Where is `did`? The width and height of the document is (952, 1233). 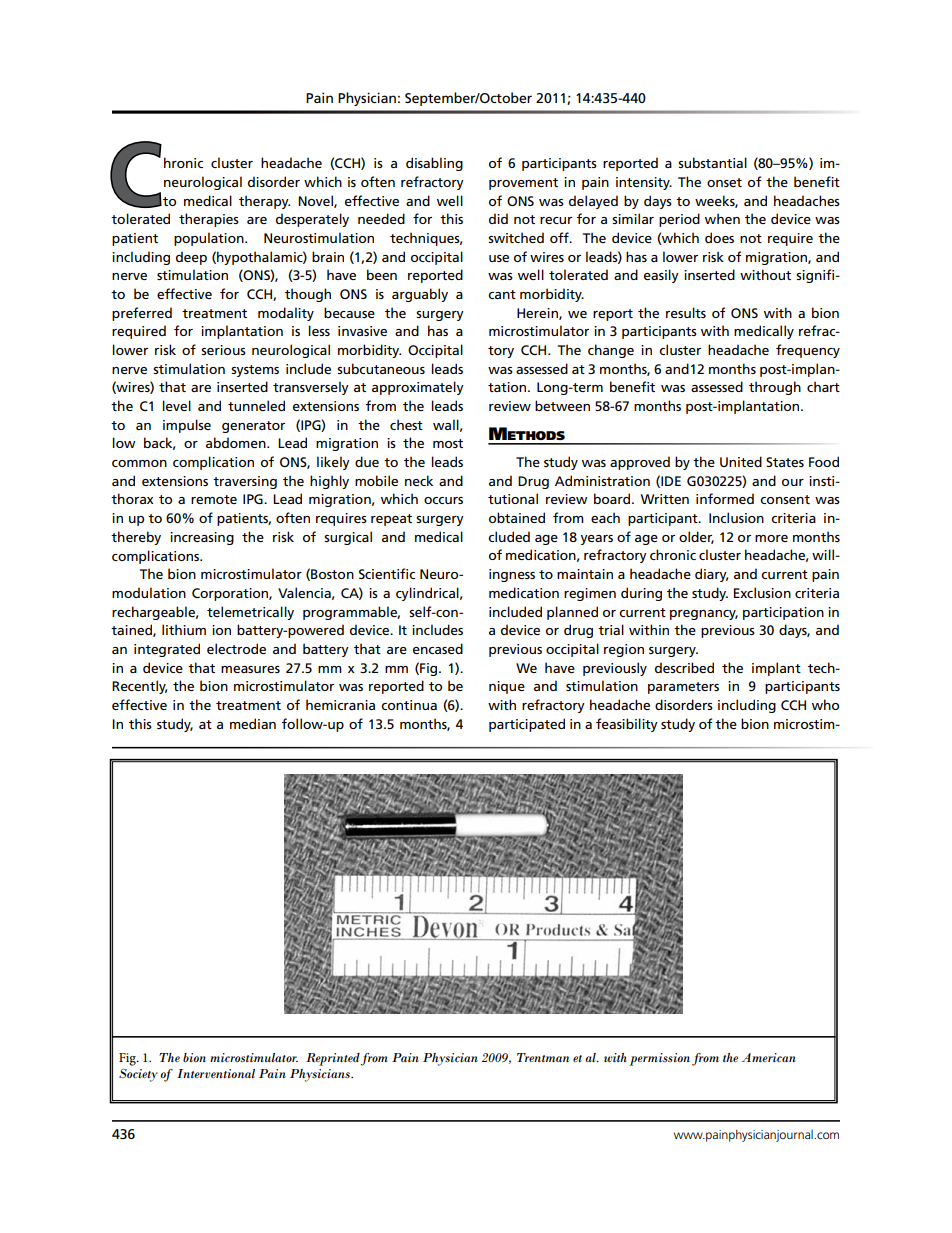
did is located at coordinates (498, 218).
